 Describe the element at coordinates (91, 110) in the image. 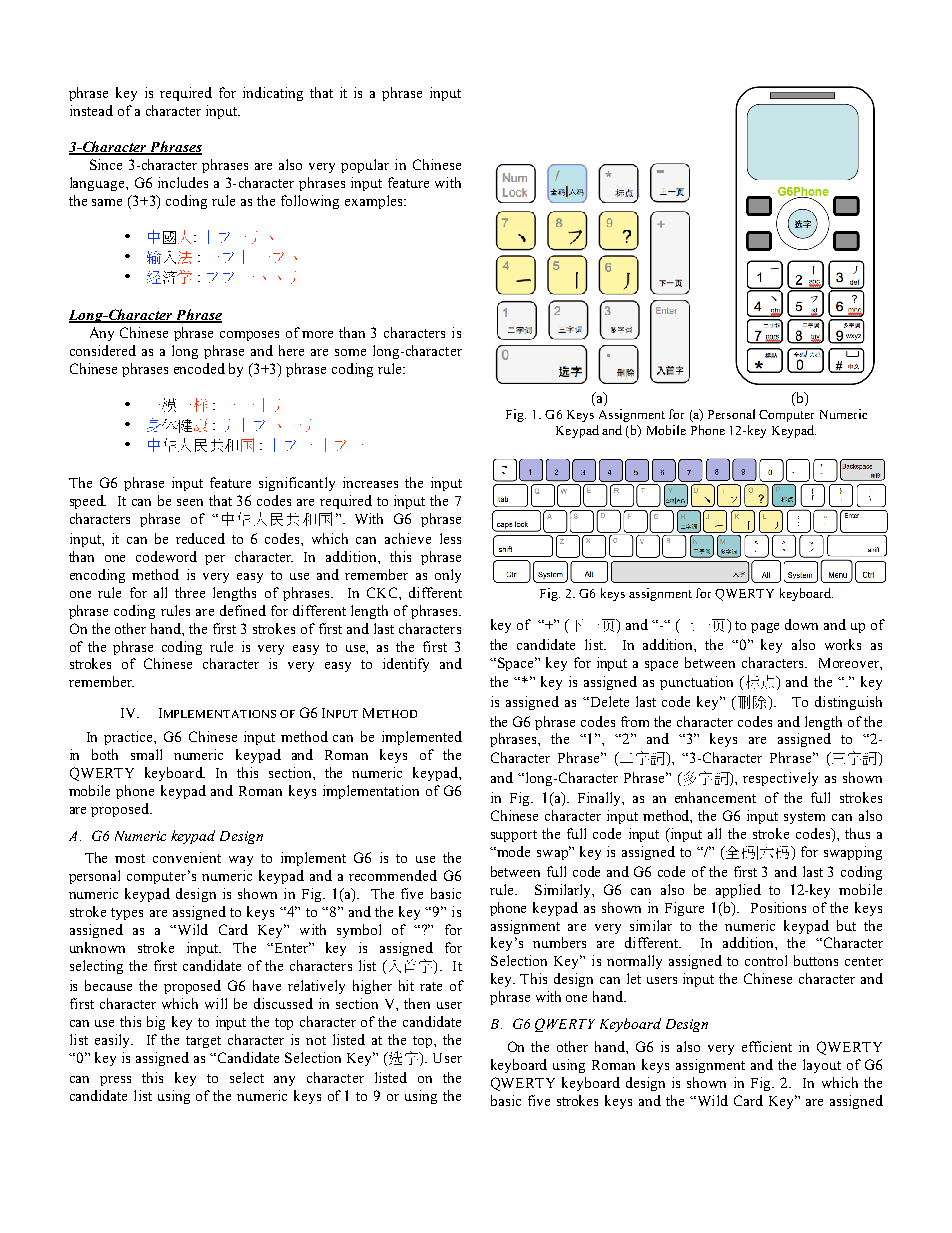

I see `instead` at that location.
